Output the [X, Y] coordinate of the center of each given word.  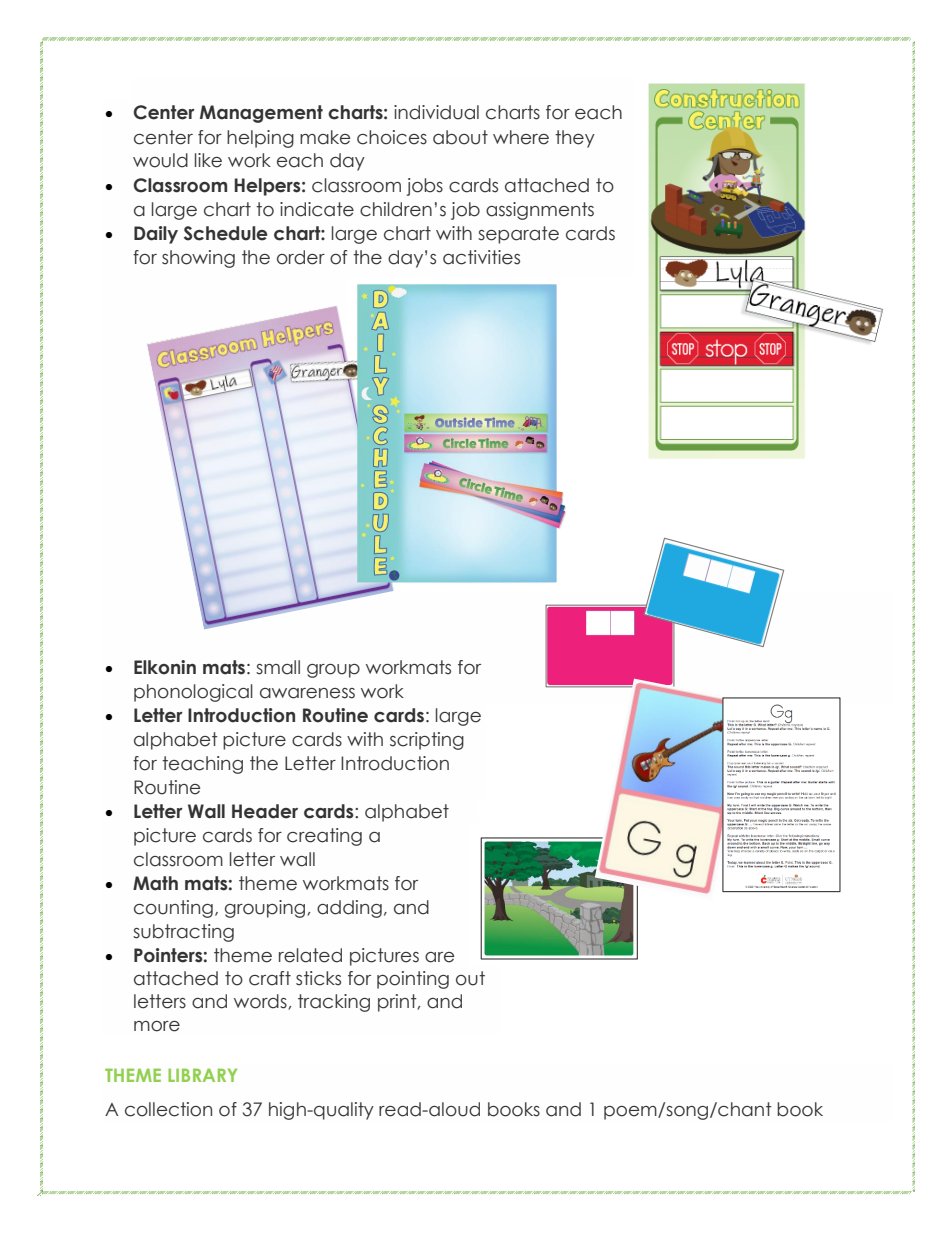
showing [198, 259]
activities [481, 257]
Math [155, 883]
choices [392, 137]
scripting [427, 741]
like [208, 160]
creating [324, 837]
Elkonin [165, 667]
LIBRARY [202, 1075]
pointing [413, 980]
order [301, 257]
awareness [307, 693]
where [521, 137]
